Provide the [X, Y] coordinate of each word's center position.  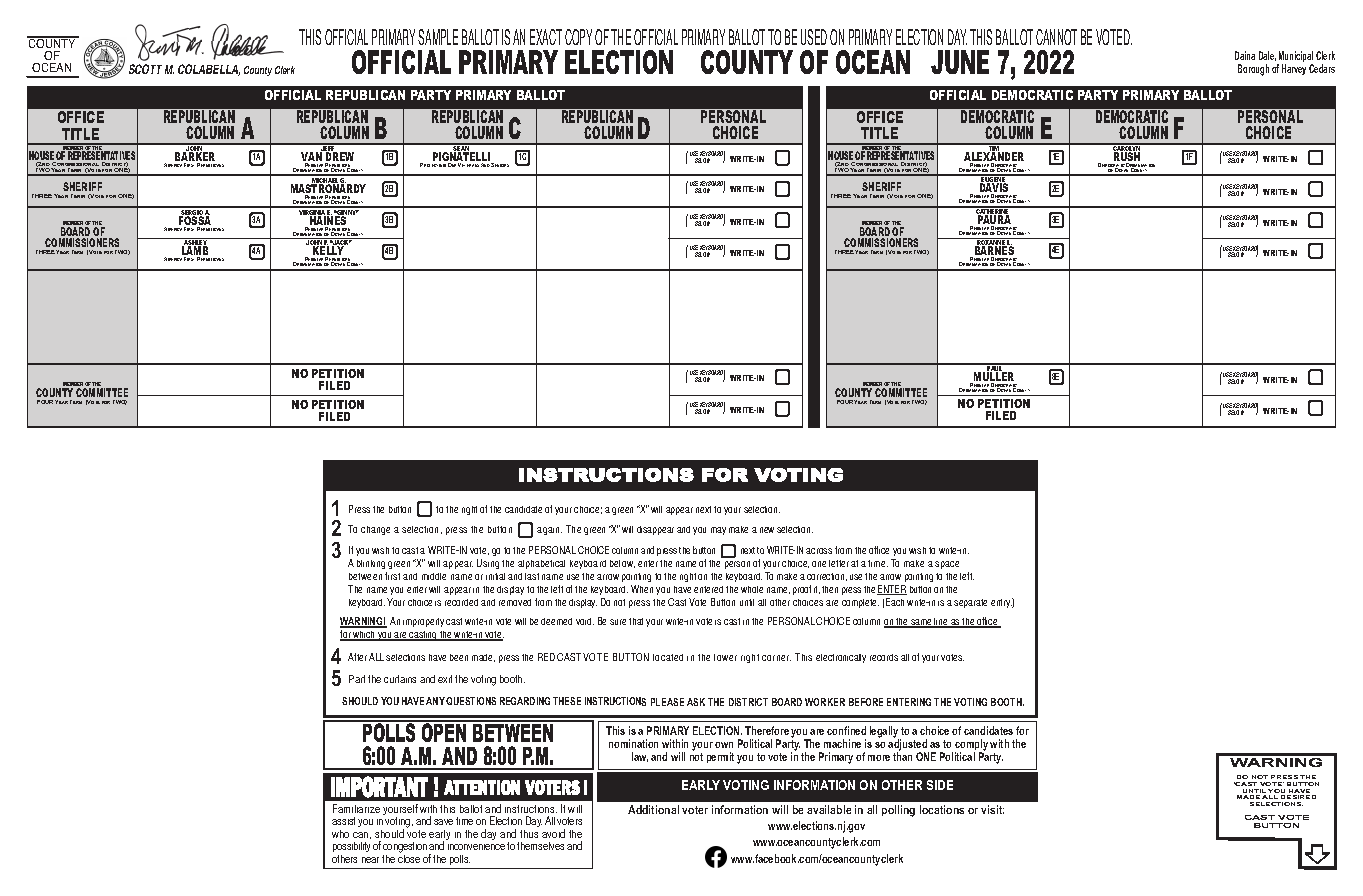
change [375, 530]
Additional [653, 809]
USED [814, 37]
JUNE [960, 62]
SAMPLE [438, 37]
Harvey [1294, 69]
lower [725, 657]
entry [1002, 603]
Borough [1253, 70]
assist [343, 821]
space [947, 565]
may [718, 531]
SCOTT [145, 69]
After [357, 657]
